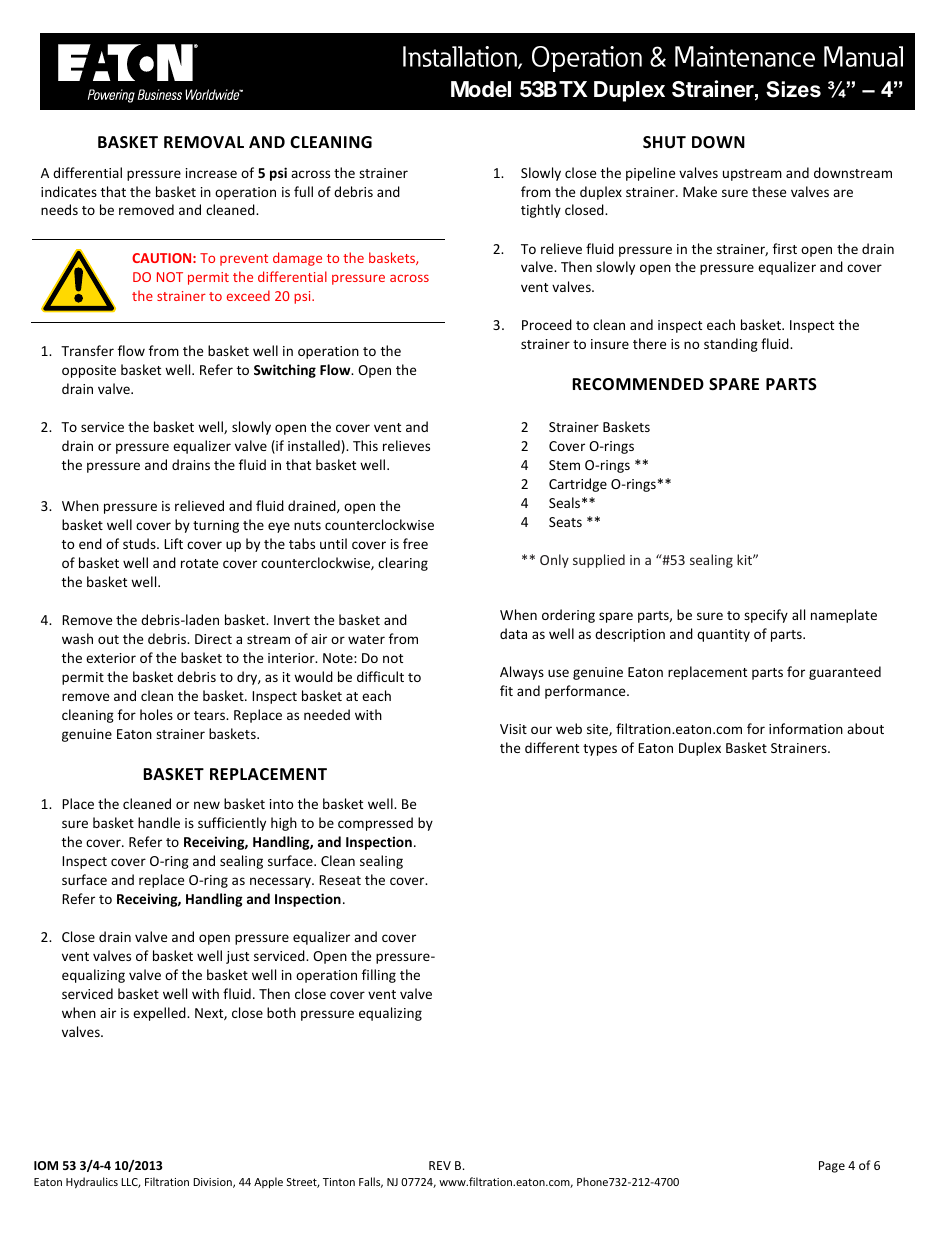 The image size is (952, 1233). Describe the element at coordinates (793, 89) in the screenshot. I see `Sizes` at that location.
